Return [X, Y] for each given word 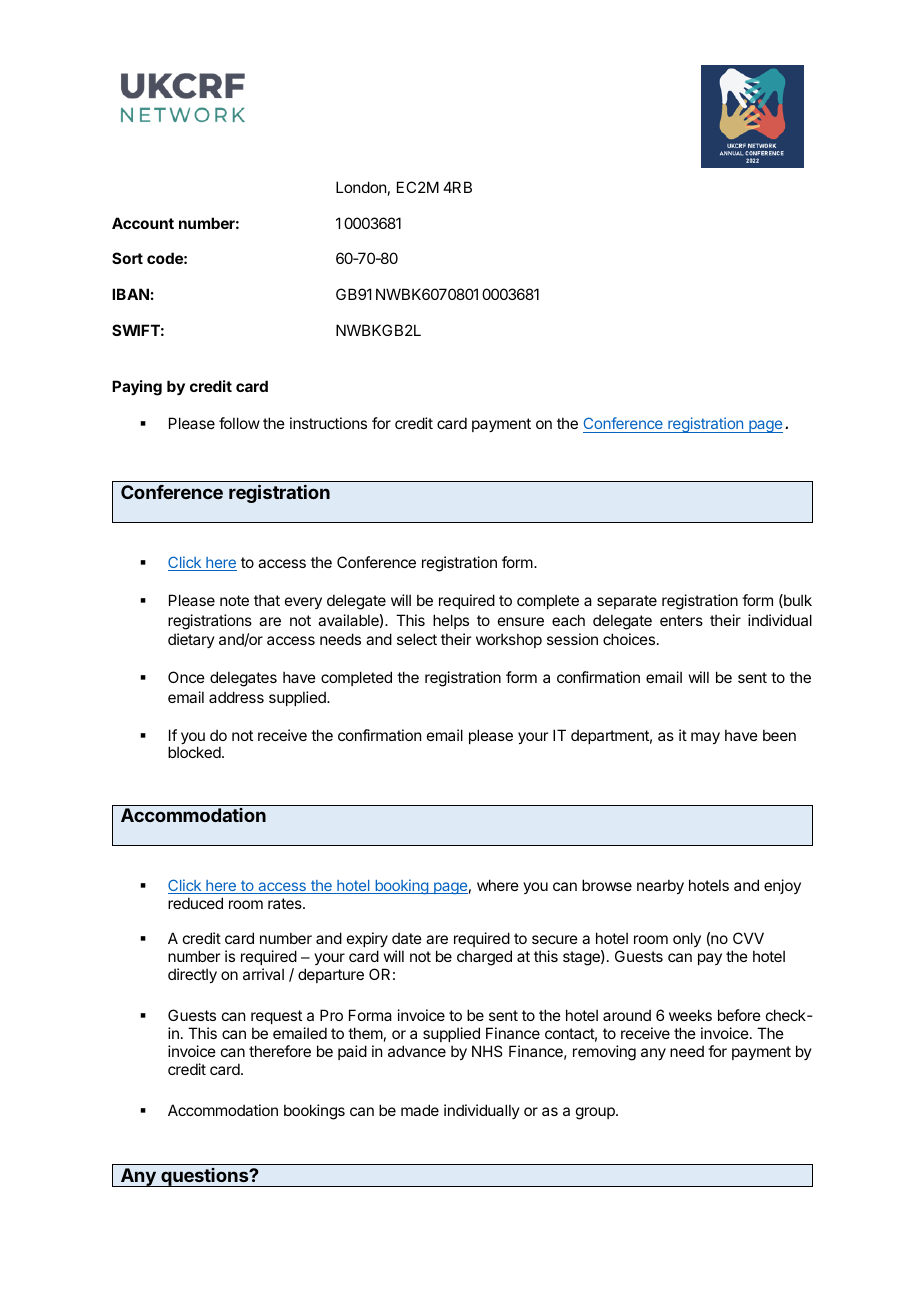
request [276, 1017]
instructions [328, 423]
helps [451, 621]
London [361, 187]
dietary [191, 640]
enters [681, 620]
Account [143, 223]
